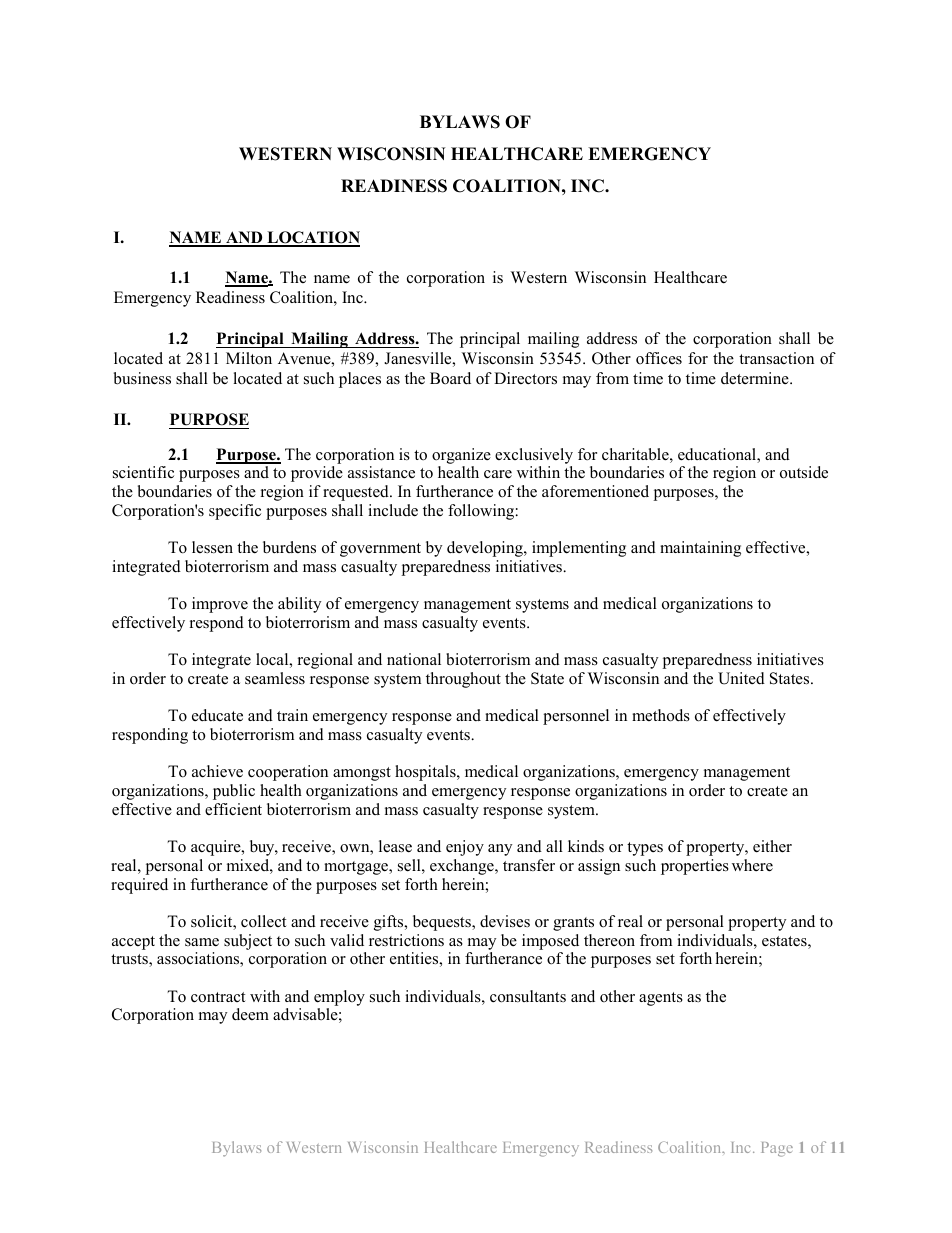 This image has width=952, height=1233. What do you see at coordinates (450, 378) in the image?
I see `Board` at bounding box center [450, 378].
